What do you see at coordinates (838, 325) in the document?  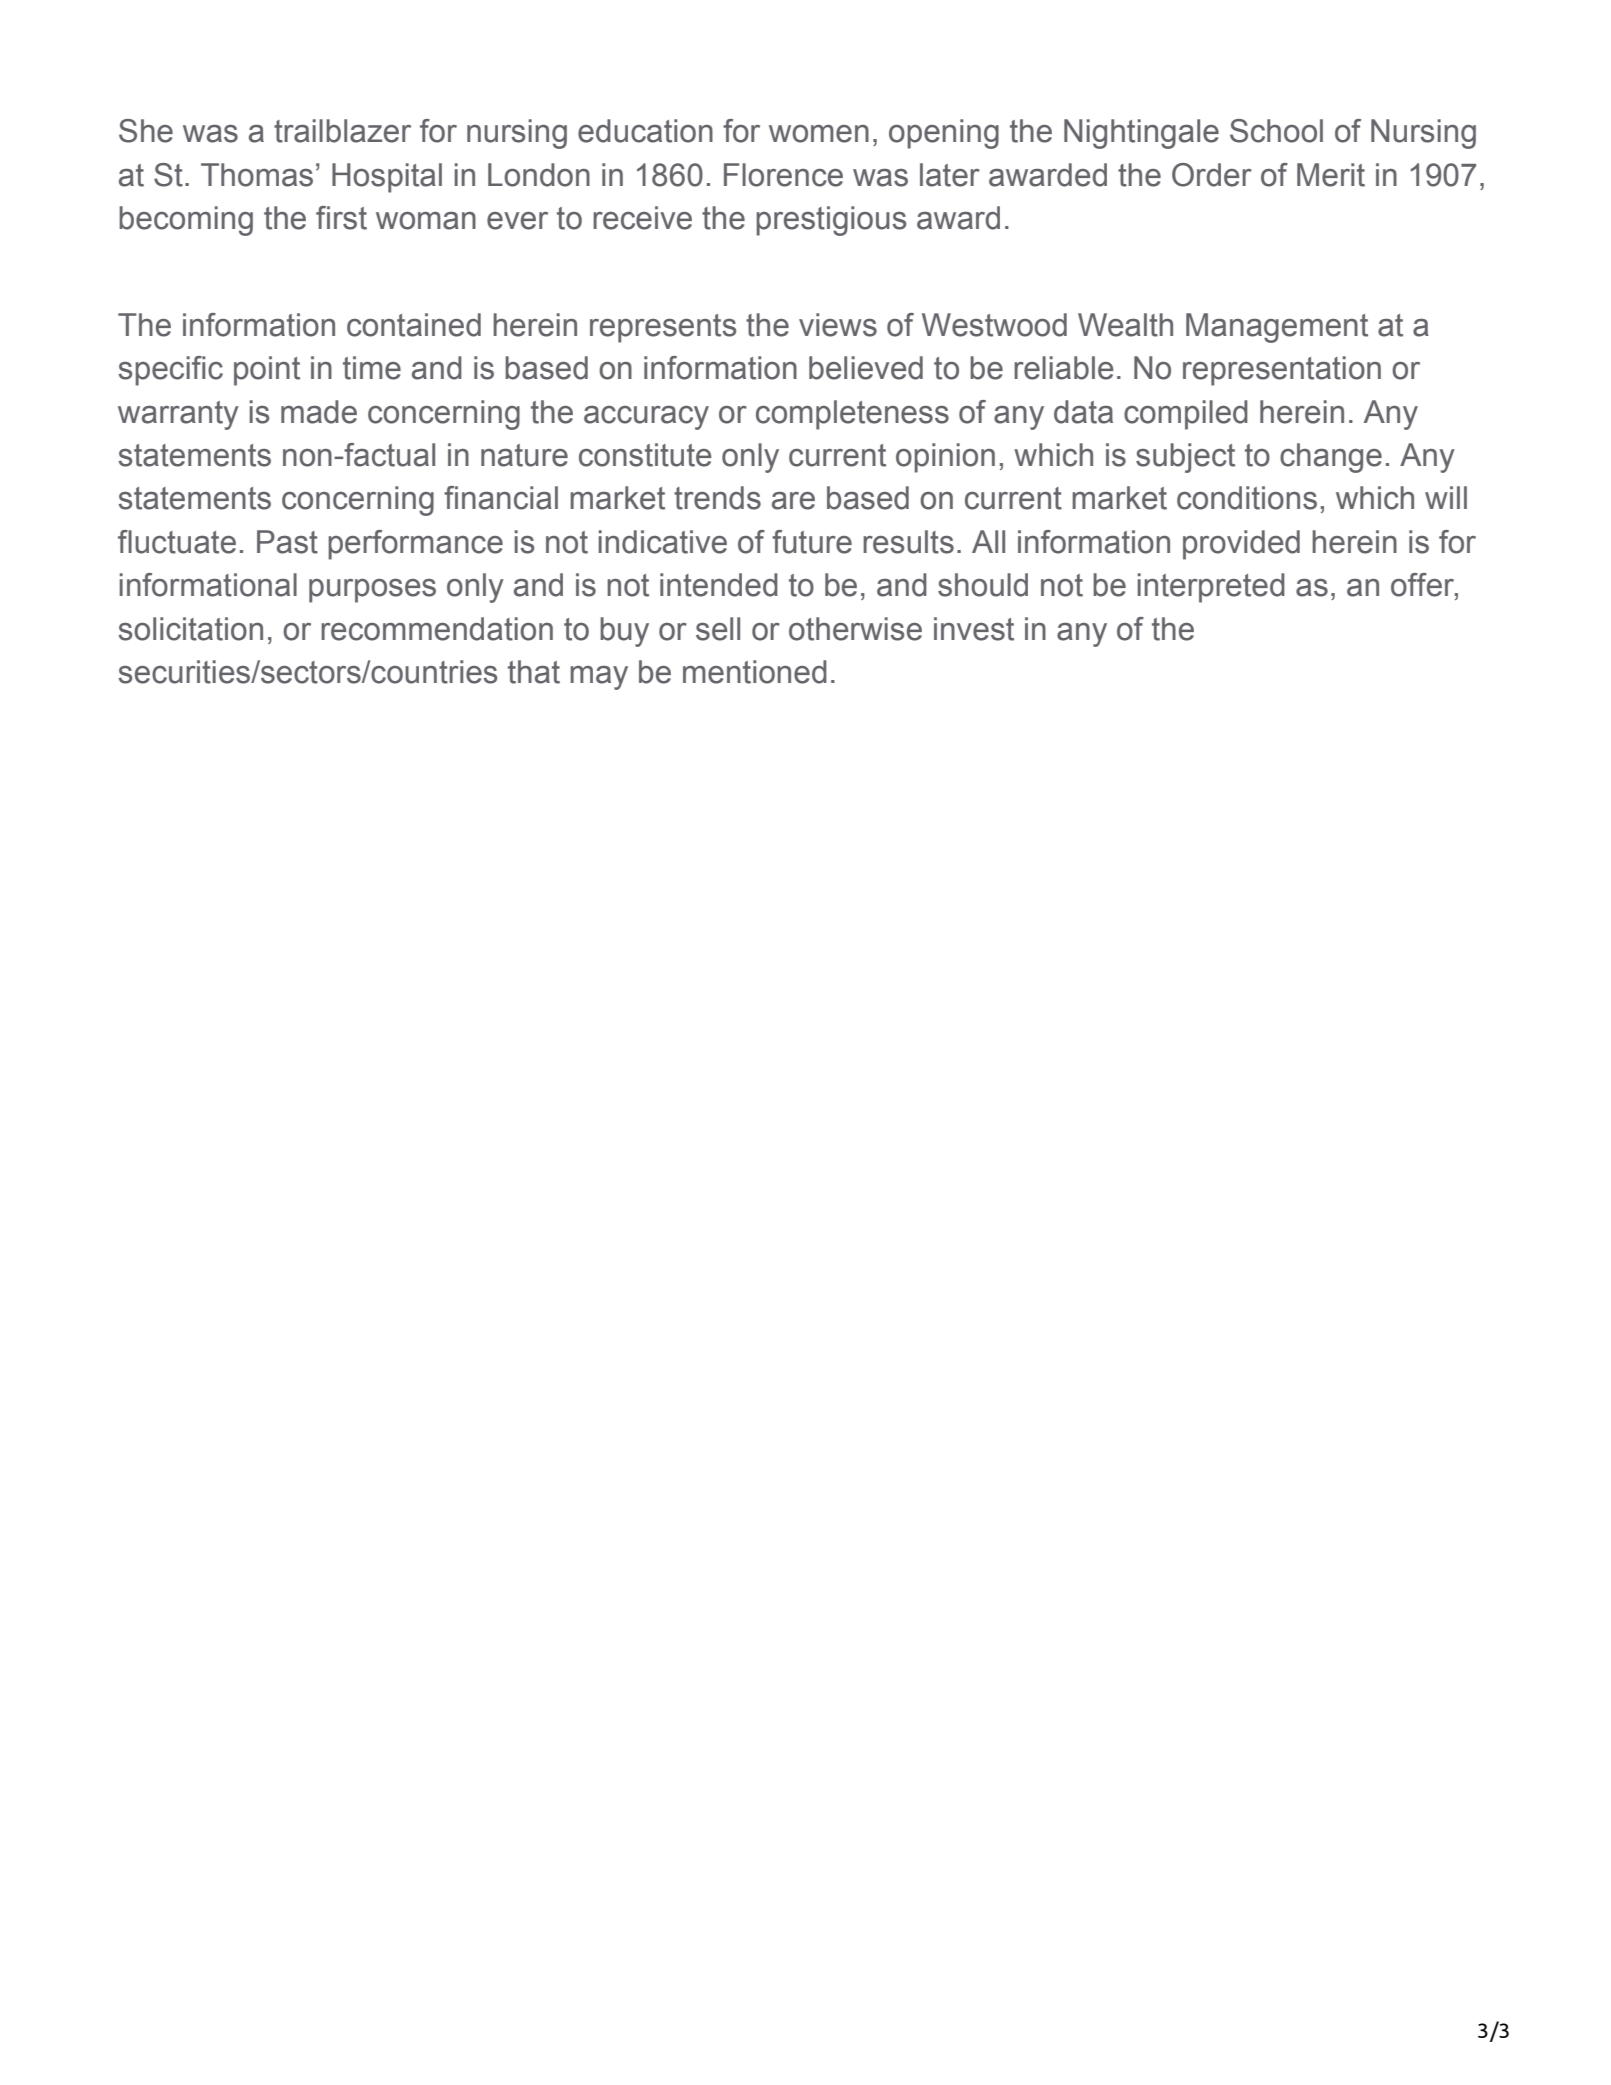 I see `views` at bounding box center [838, 325].
